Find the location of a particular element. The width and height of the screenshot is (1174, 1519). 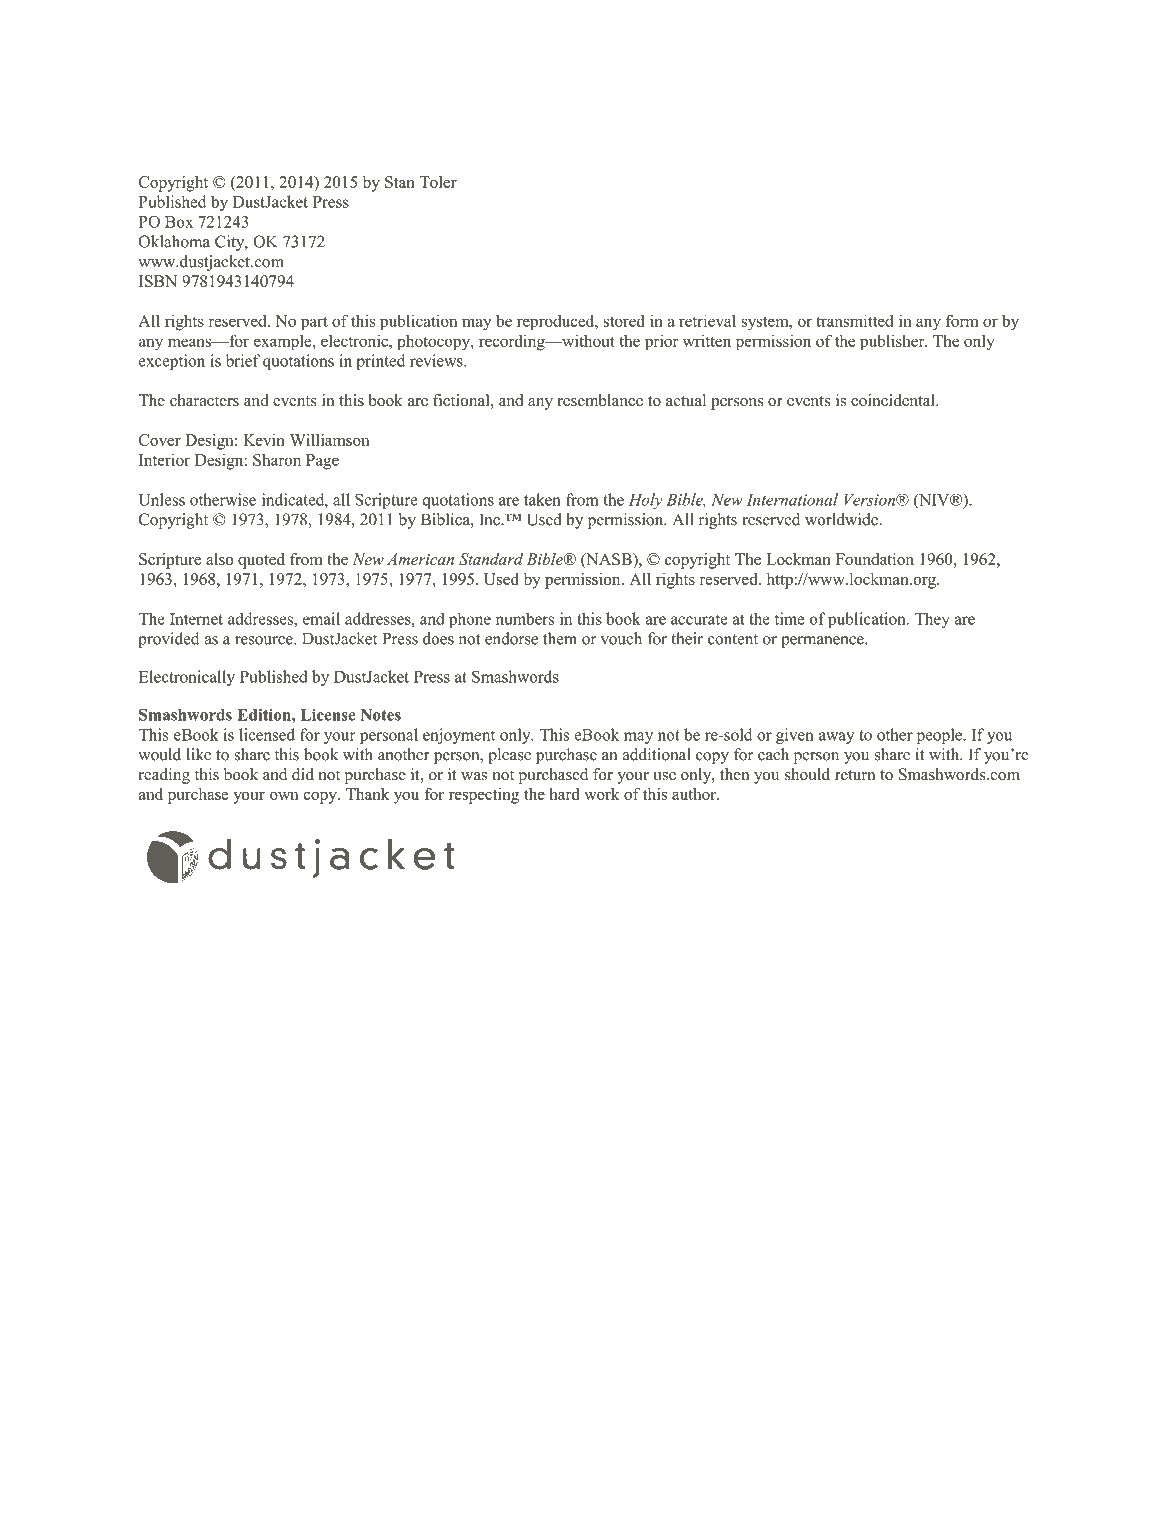

worldwide is located at coordinates (842, 519).
